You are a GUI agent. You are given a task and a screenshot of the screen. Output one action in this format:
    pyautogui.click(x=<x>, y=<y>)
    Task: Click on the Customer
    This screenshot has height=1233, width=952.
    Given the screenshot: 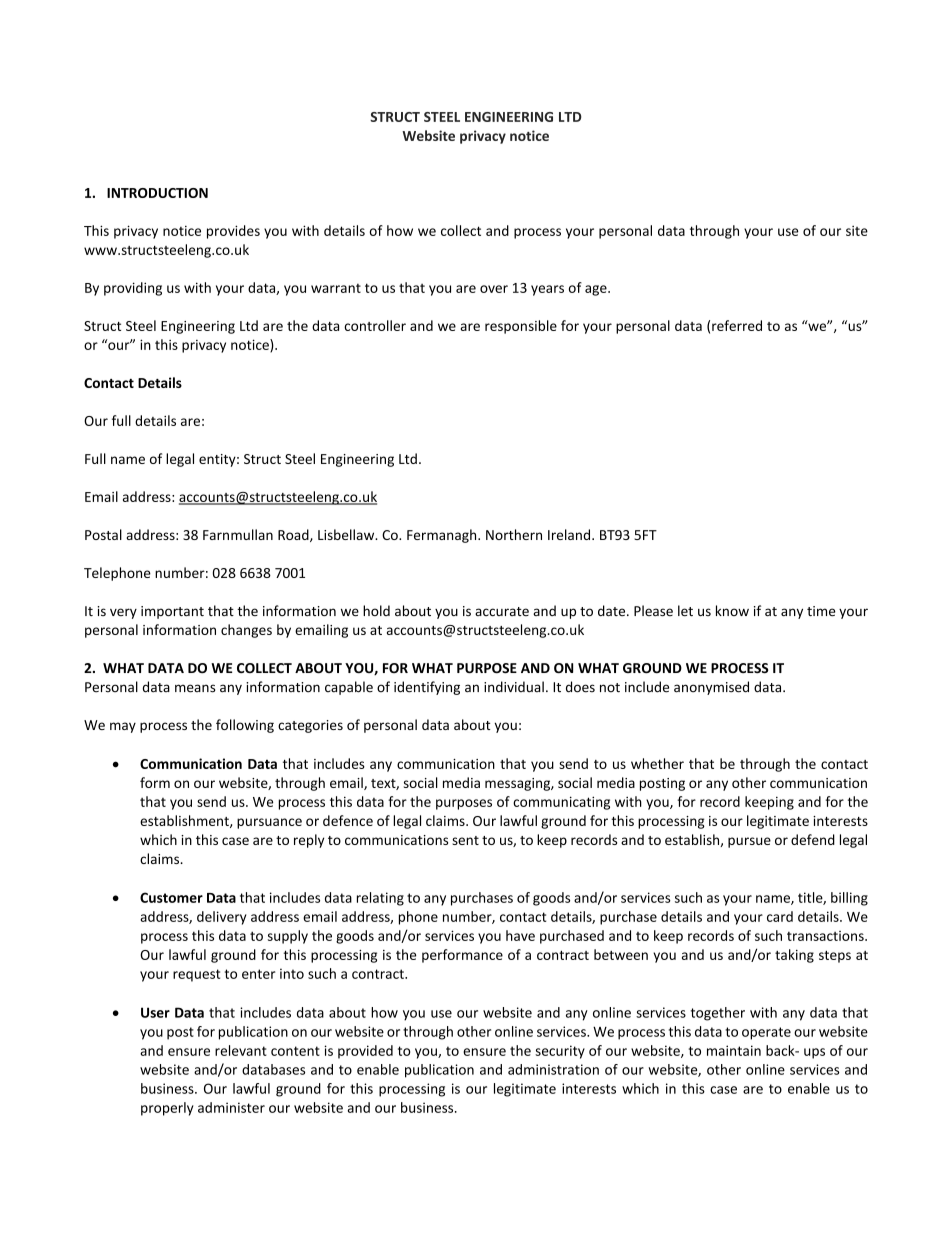 What is the action you would take?
    pyautogui.click(x=171, y=897)
